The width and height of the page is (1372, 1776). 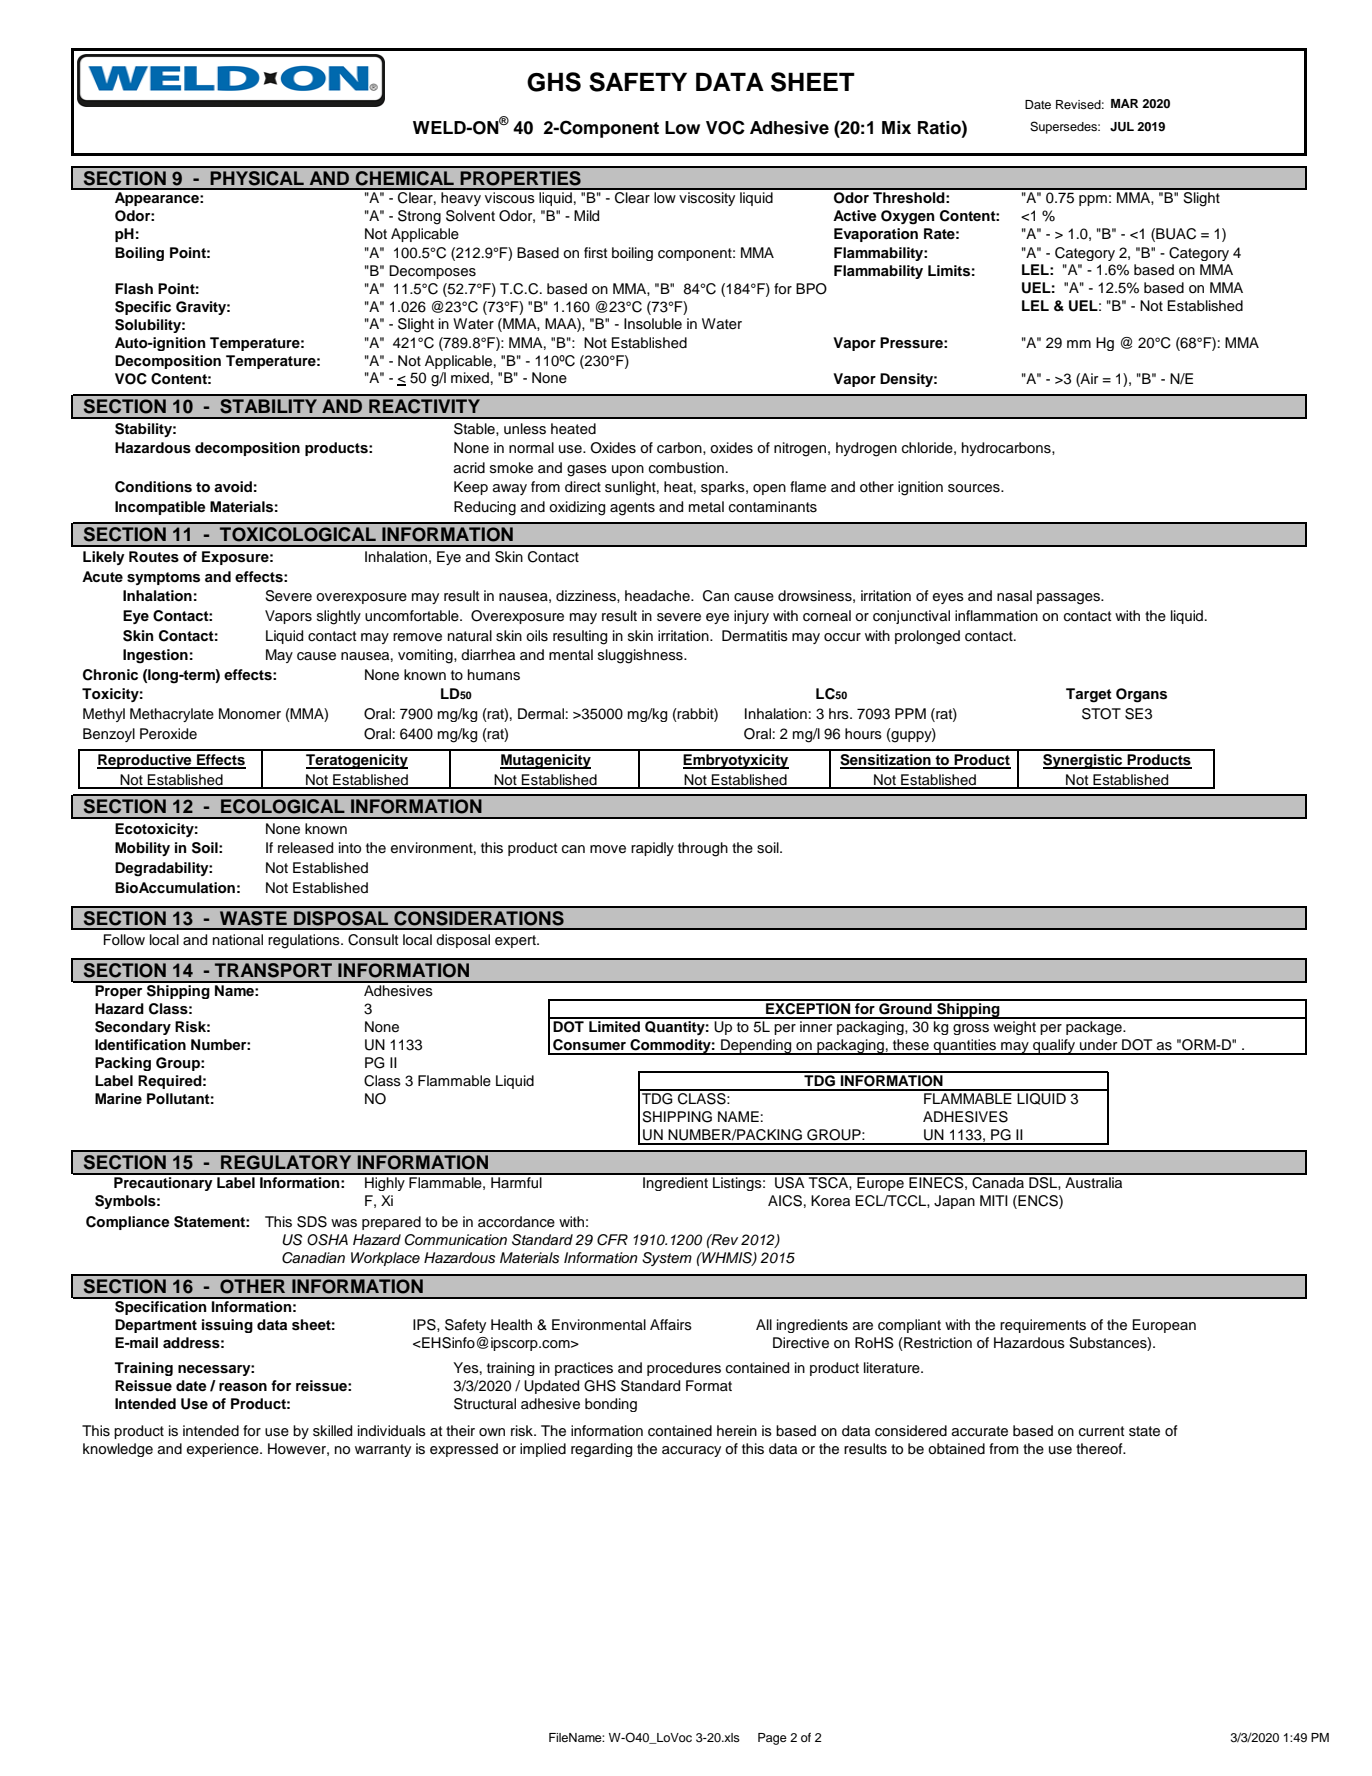 What do you see at coordinates (908, 217) in the page?
I see `Oxygen` at bounding box center [908, 217].
